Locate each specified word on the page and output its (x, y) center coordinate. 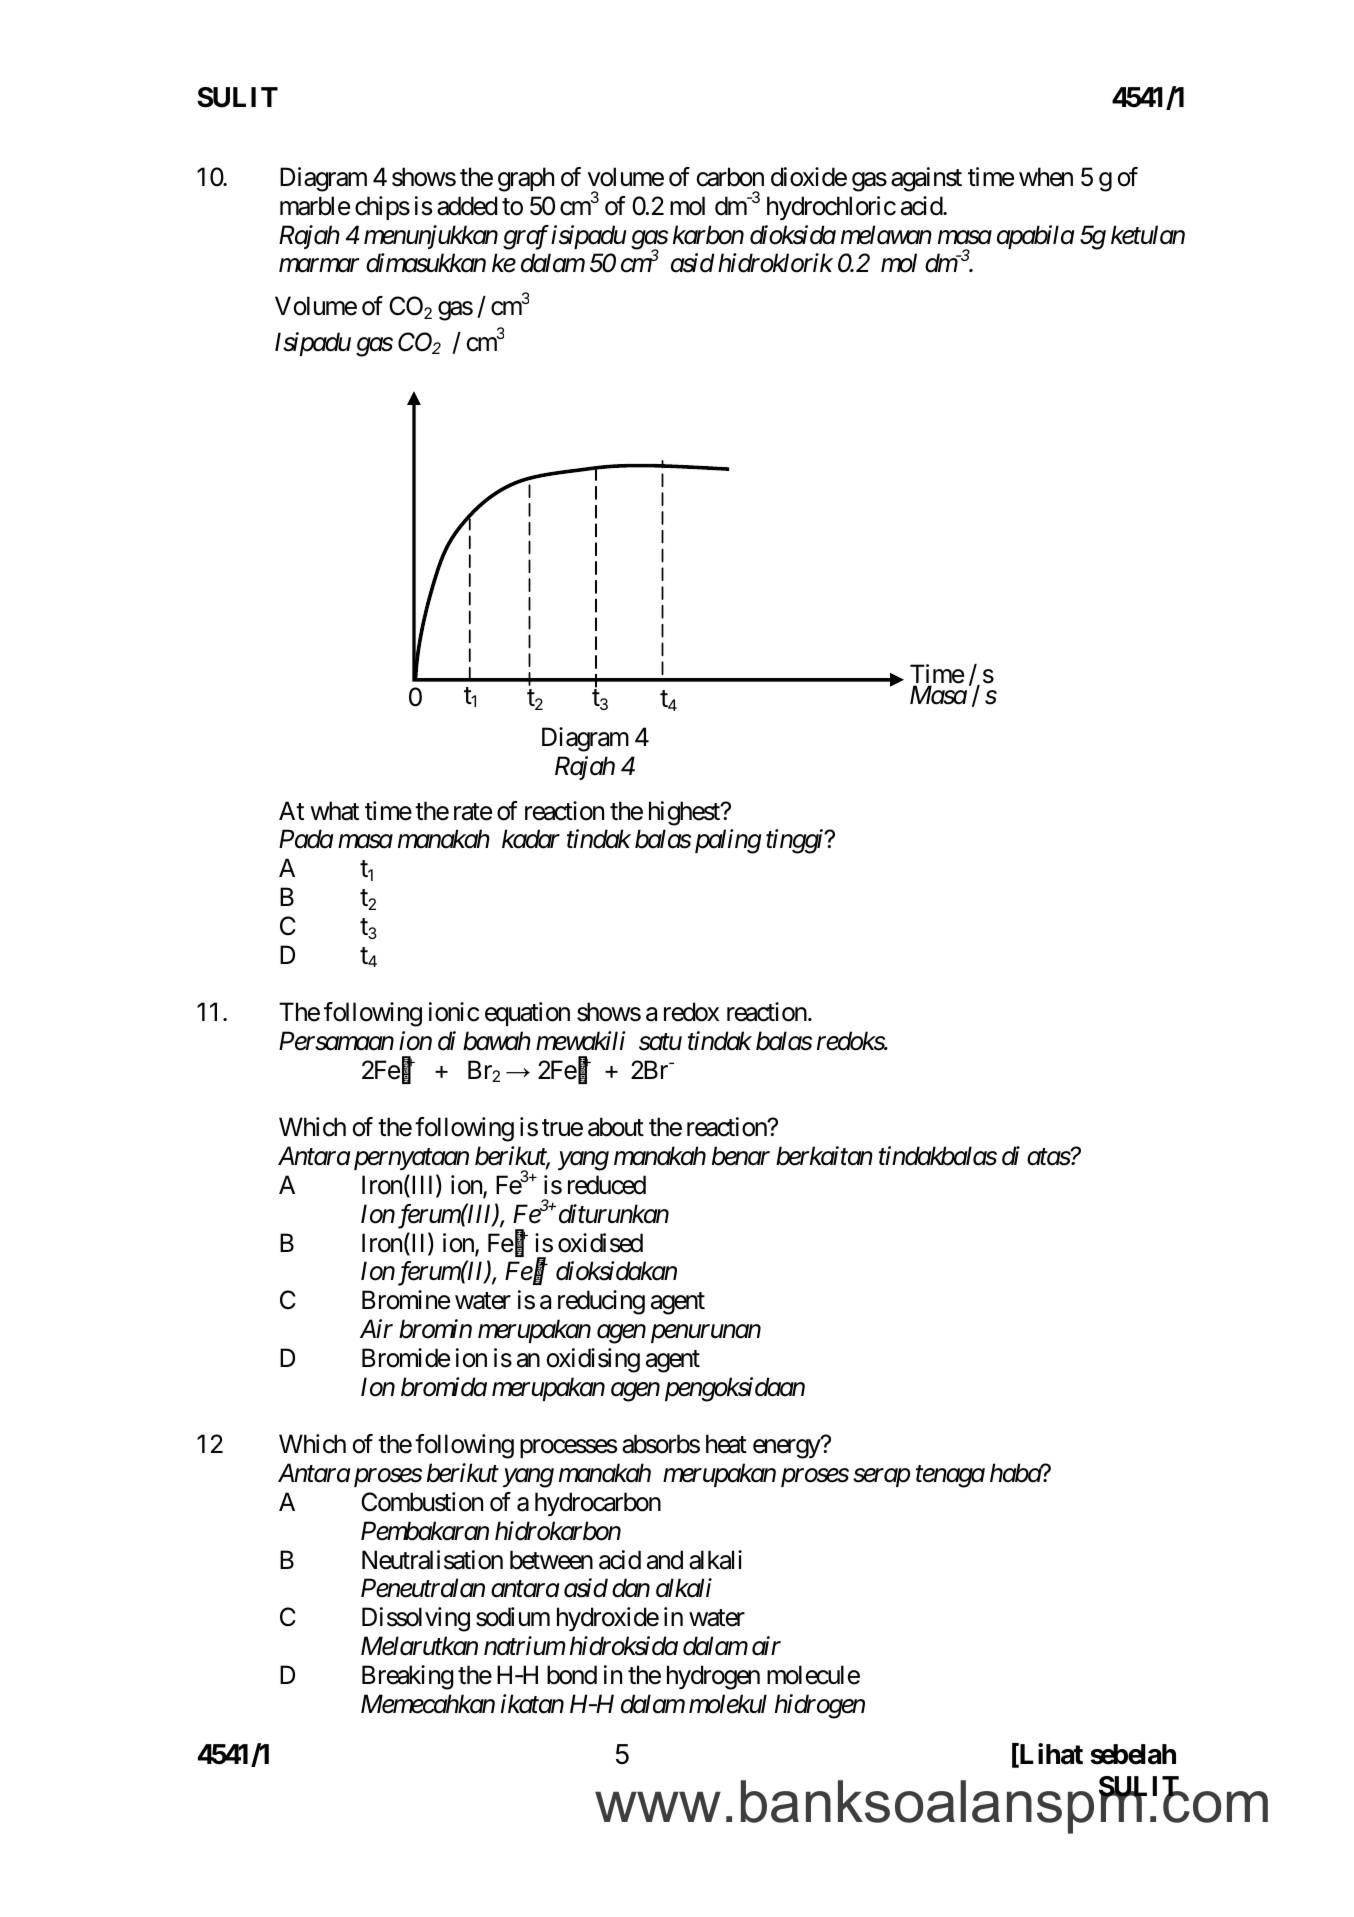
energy (787, 1449)
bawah (497, 1041)
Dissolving (416, 1619)
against (926, 179)
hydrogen (713, 1677)
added (467, 206)
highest (685, 813)
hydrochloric (831, 208)
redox (691, 1012)
